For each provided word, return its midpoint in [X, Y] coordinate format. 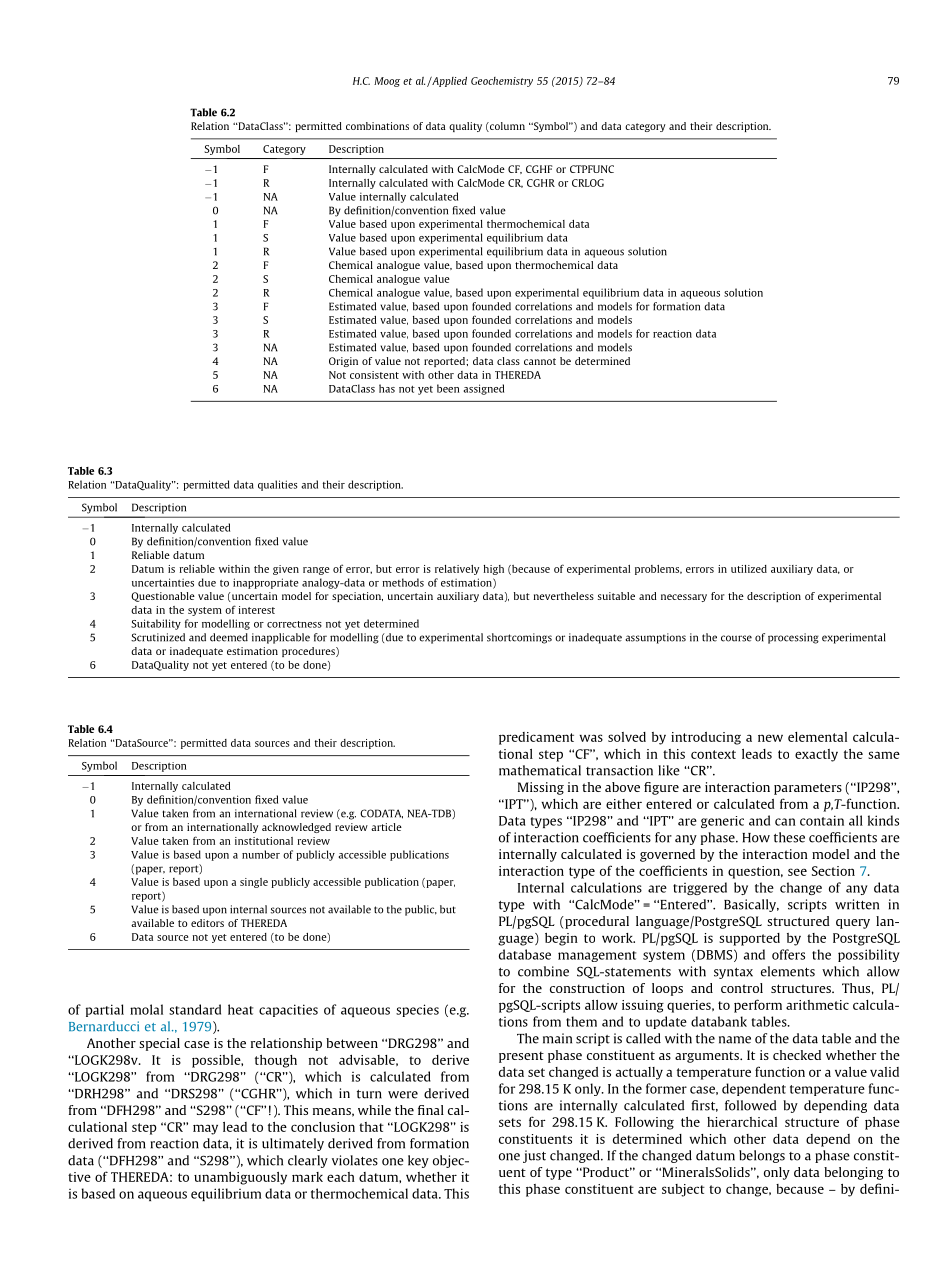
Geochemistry [502, 82]
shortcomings [519, 638]
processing [793, 638]
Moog [387, 82]
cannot [540, 361]
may [205, 1129]
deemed [229, 637]
